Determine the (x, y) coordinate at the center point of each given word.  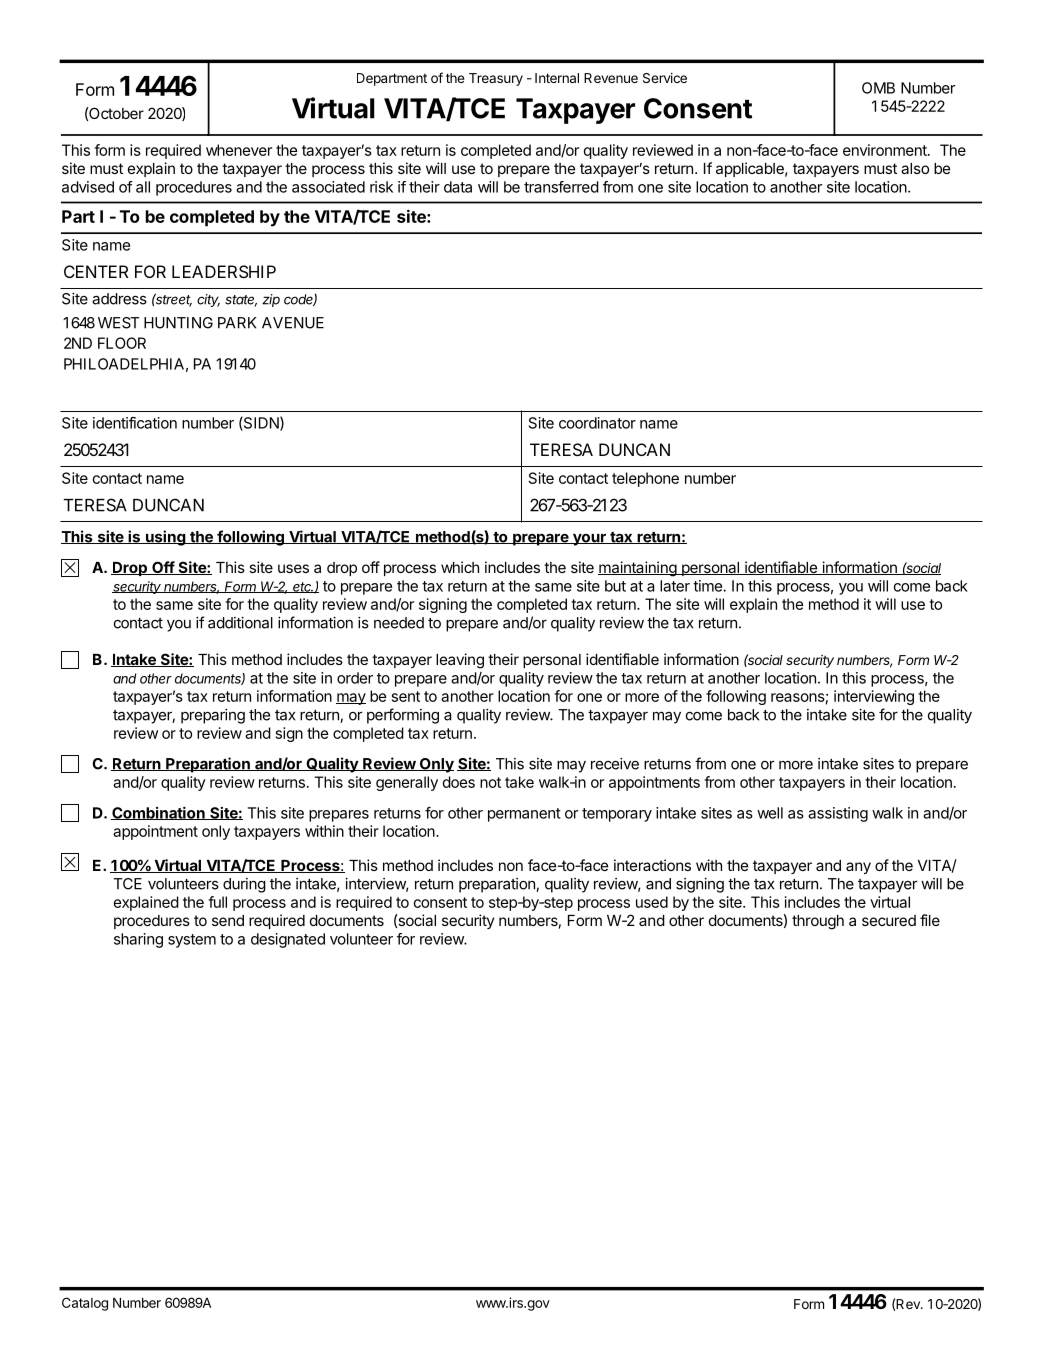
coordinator (597, 423)
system (192, 941)
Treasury (496, 79)
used (652, 902)
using (165, 538)
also (915, 168)
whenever (239, 150)
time (708, 586)
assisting (838, 814)
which (460, 567)
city (208, 300)
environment (886, 150)
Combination (159, 813)
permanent (524, 815)
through (818, 922)
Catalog (85, 1304)
